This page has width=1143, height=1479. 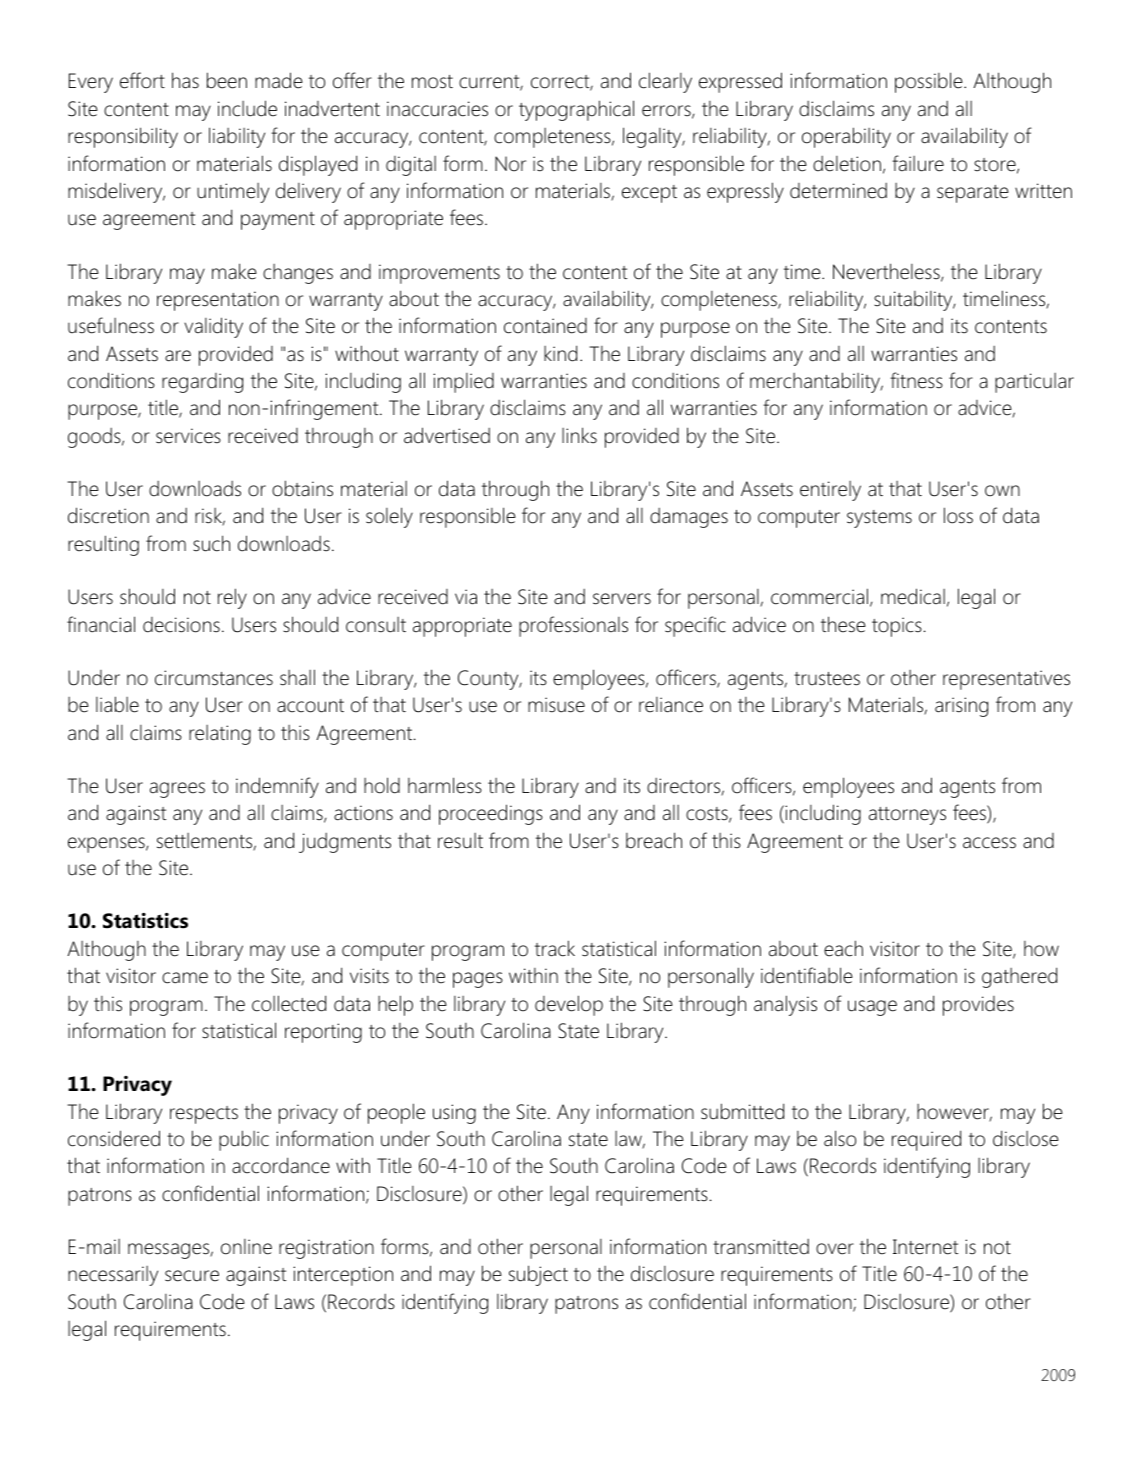 I want to click on proceedings, so click(x=491, y=814).
